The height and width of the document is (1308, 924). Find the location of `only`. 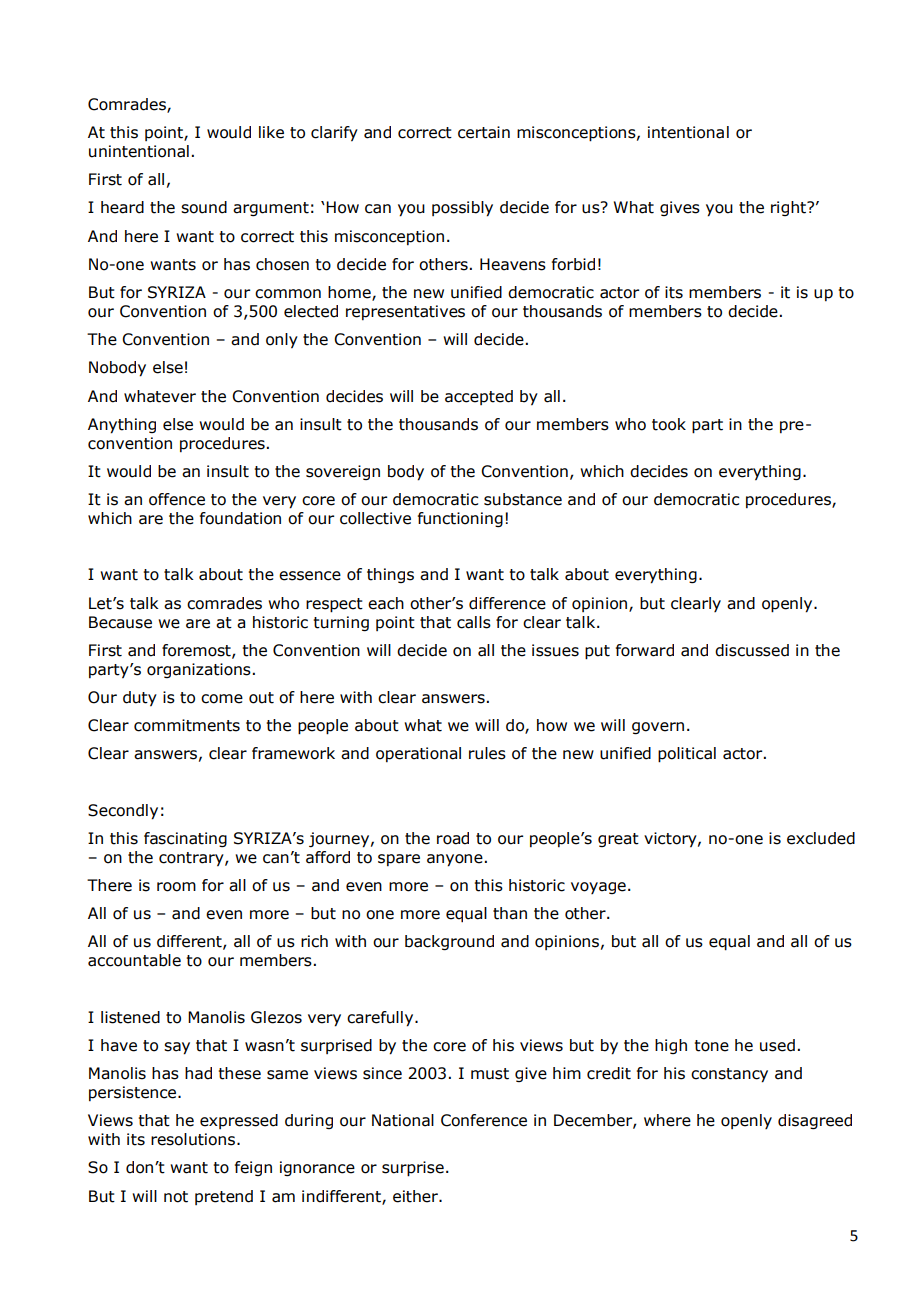

only is located at coordinates (282, 341).
